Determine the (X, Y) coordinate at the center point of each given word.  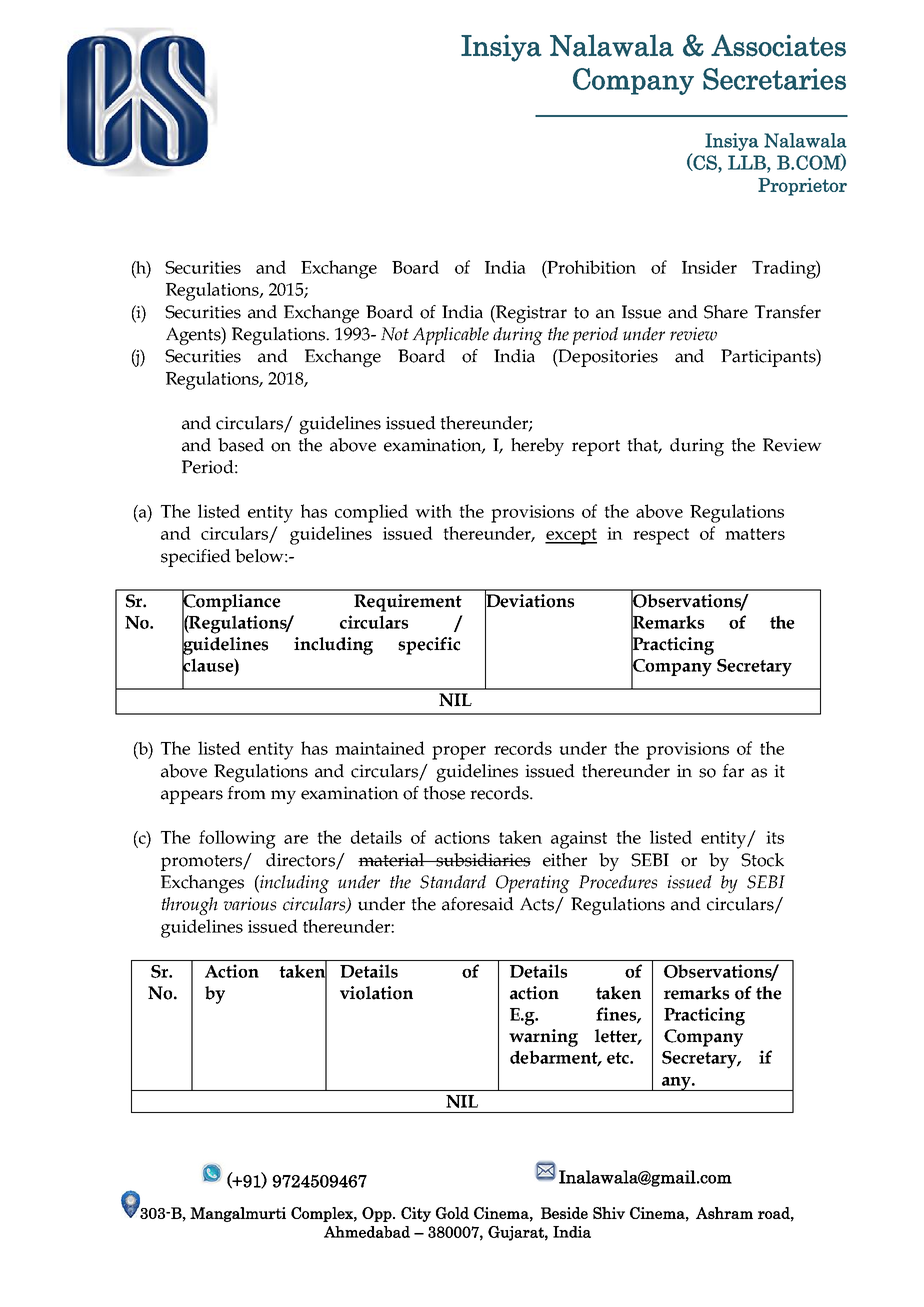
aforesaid (478, 904)
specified (196, 558)
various (250, 904)
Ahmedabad (367, 1232)
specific (429, 646)
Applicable (450, 336)
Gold (452, 1213)
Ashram (724, 1213)
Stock (762, 860)
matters (755, 534)
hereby (537, 447)
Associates (778, 45)
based (241, 445)
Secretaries (774, 79)
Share (726, 312)
